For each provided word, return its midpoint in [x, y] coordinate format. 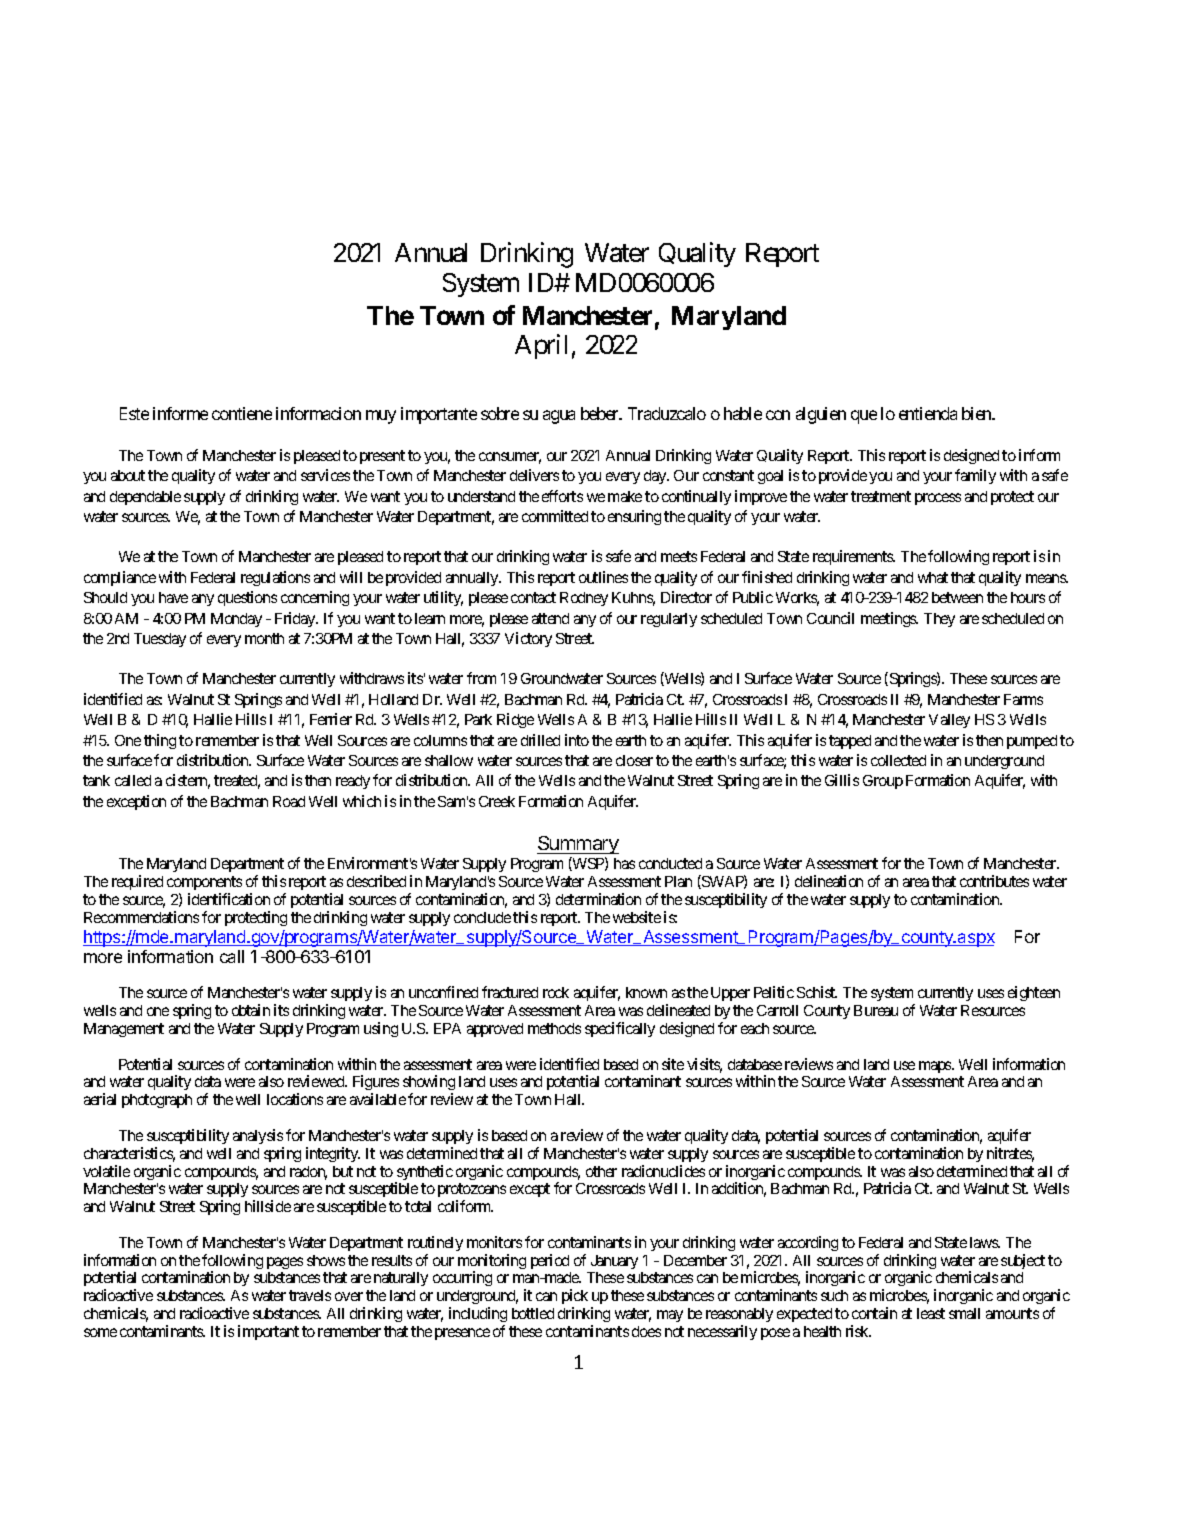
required [137, 882]
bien [978, 413]
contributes [994, 881]
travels [310, 1295]
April [541, 346]
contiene [242, 413]
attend [550, 618]
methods [554, 1028]
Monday [236, 620]
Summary [578, 845]
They [939, 620]
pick [575, 1298]
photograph [157, 1101]
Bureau [876, 1010]
